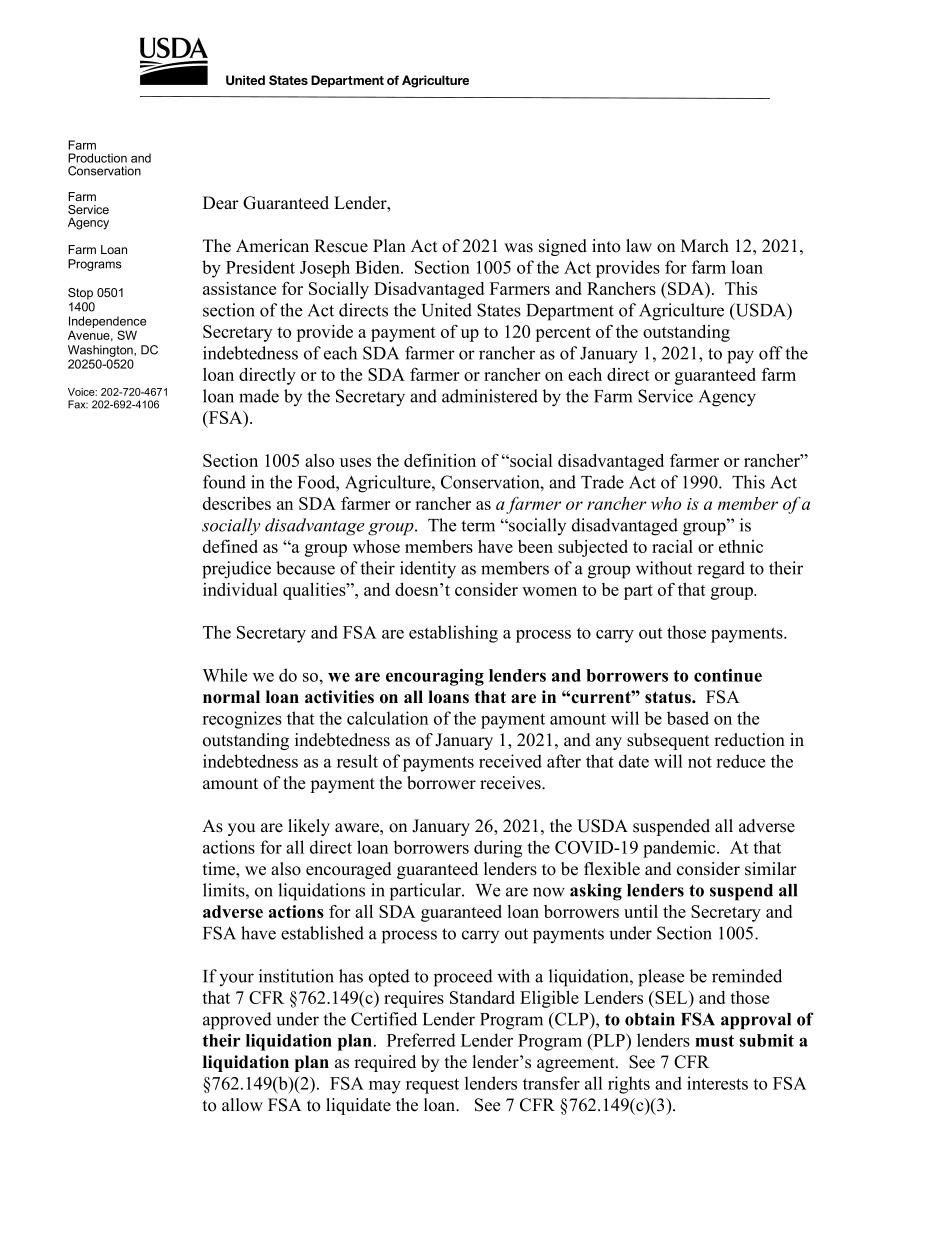 The image size is (952, 1233). I want to click on March, so click(705, 246).
